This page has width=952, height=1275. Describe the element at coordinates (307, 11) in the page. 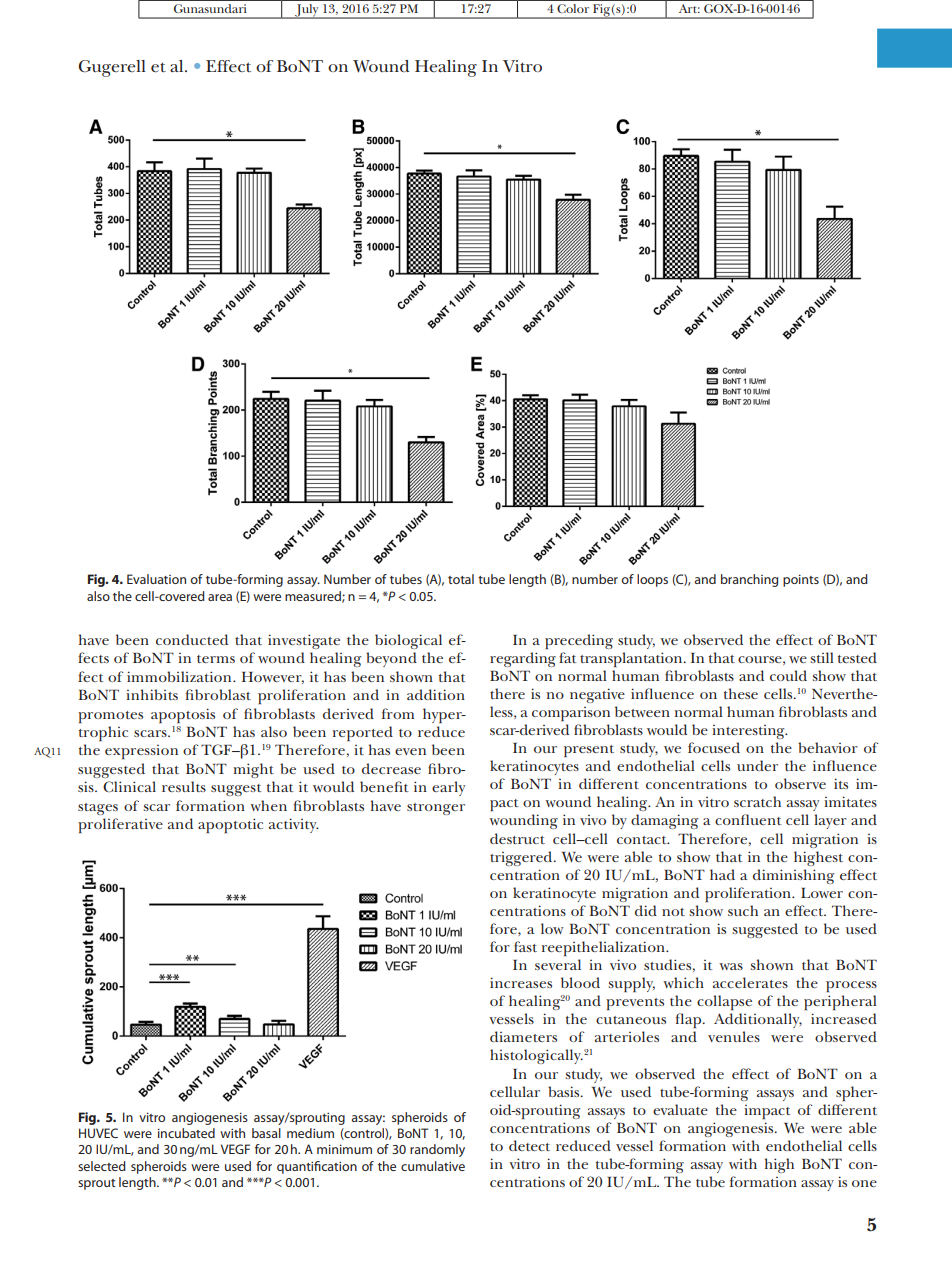

I see `July` at that location.
